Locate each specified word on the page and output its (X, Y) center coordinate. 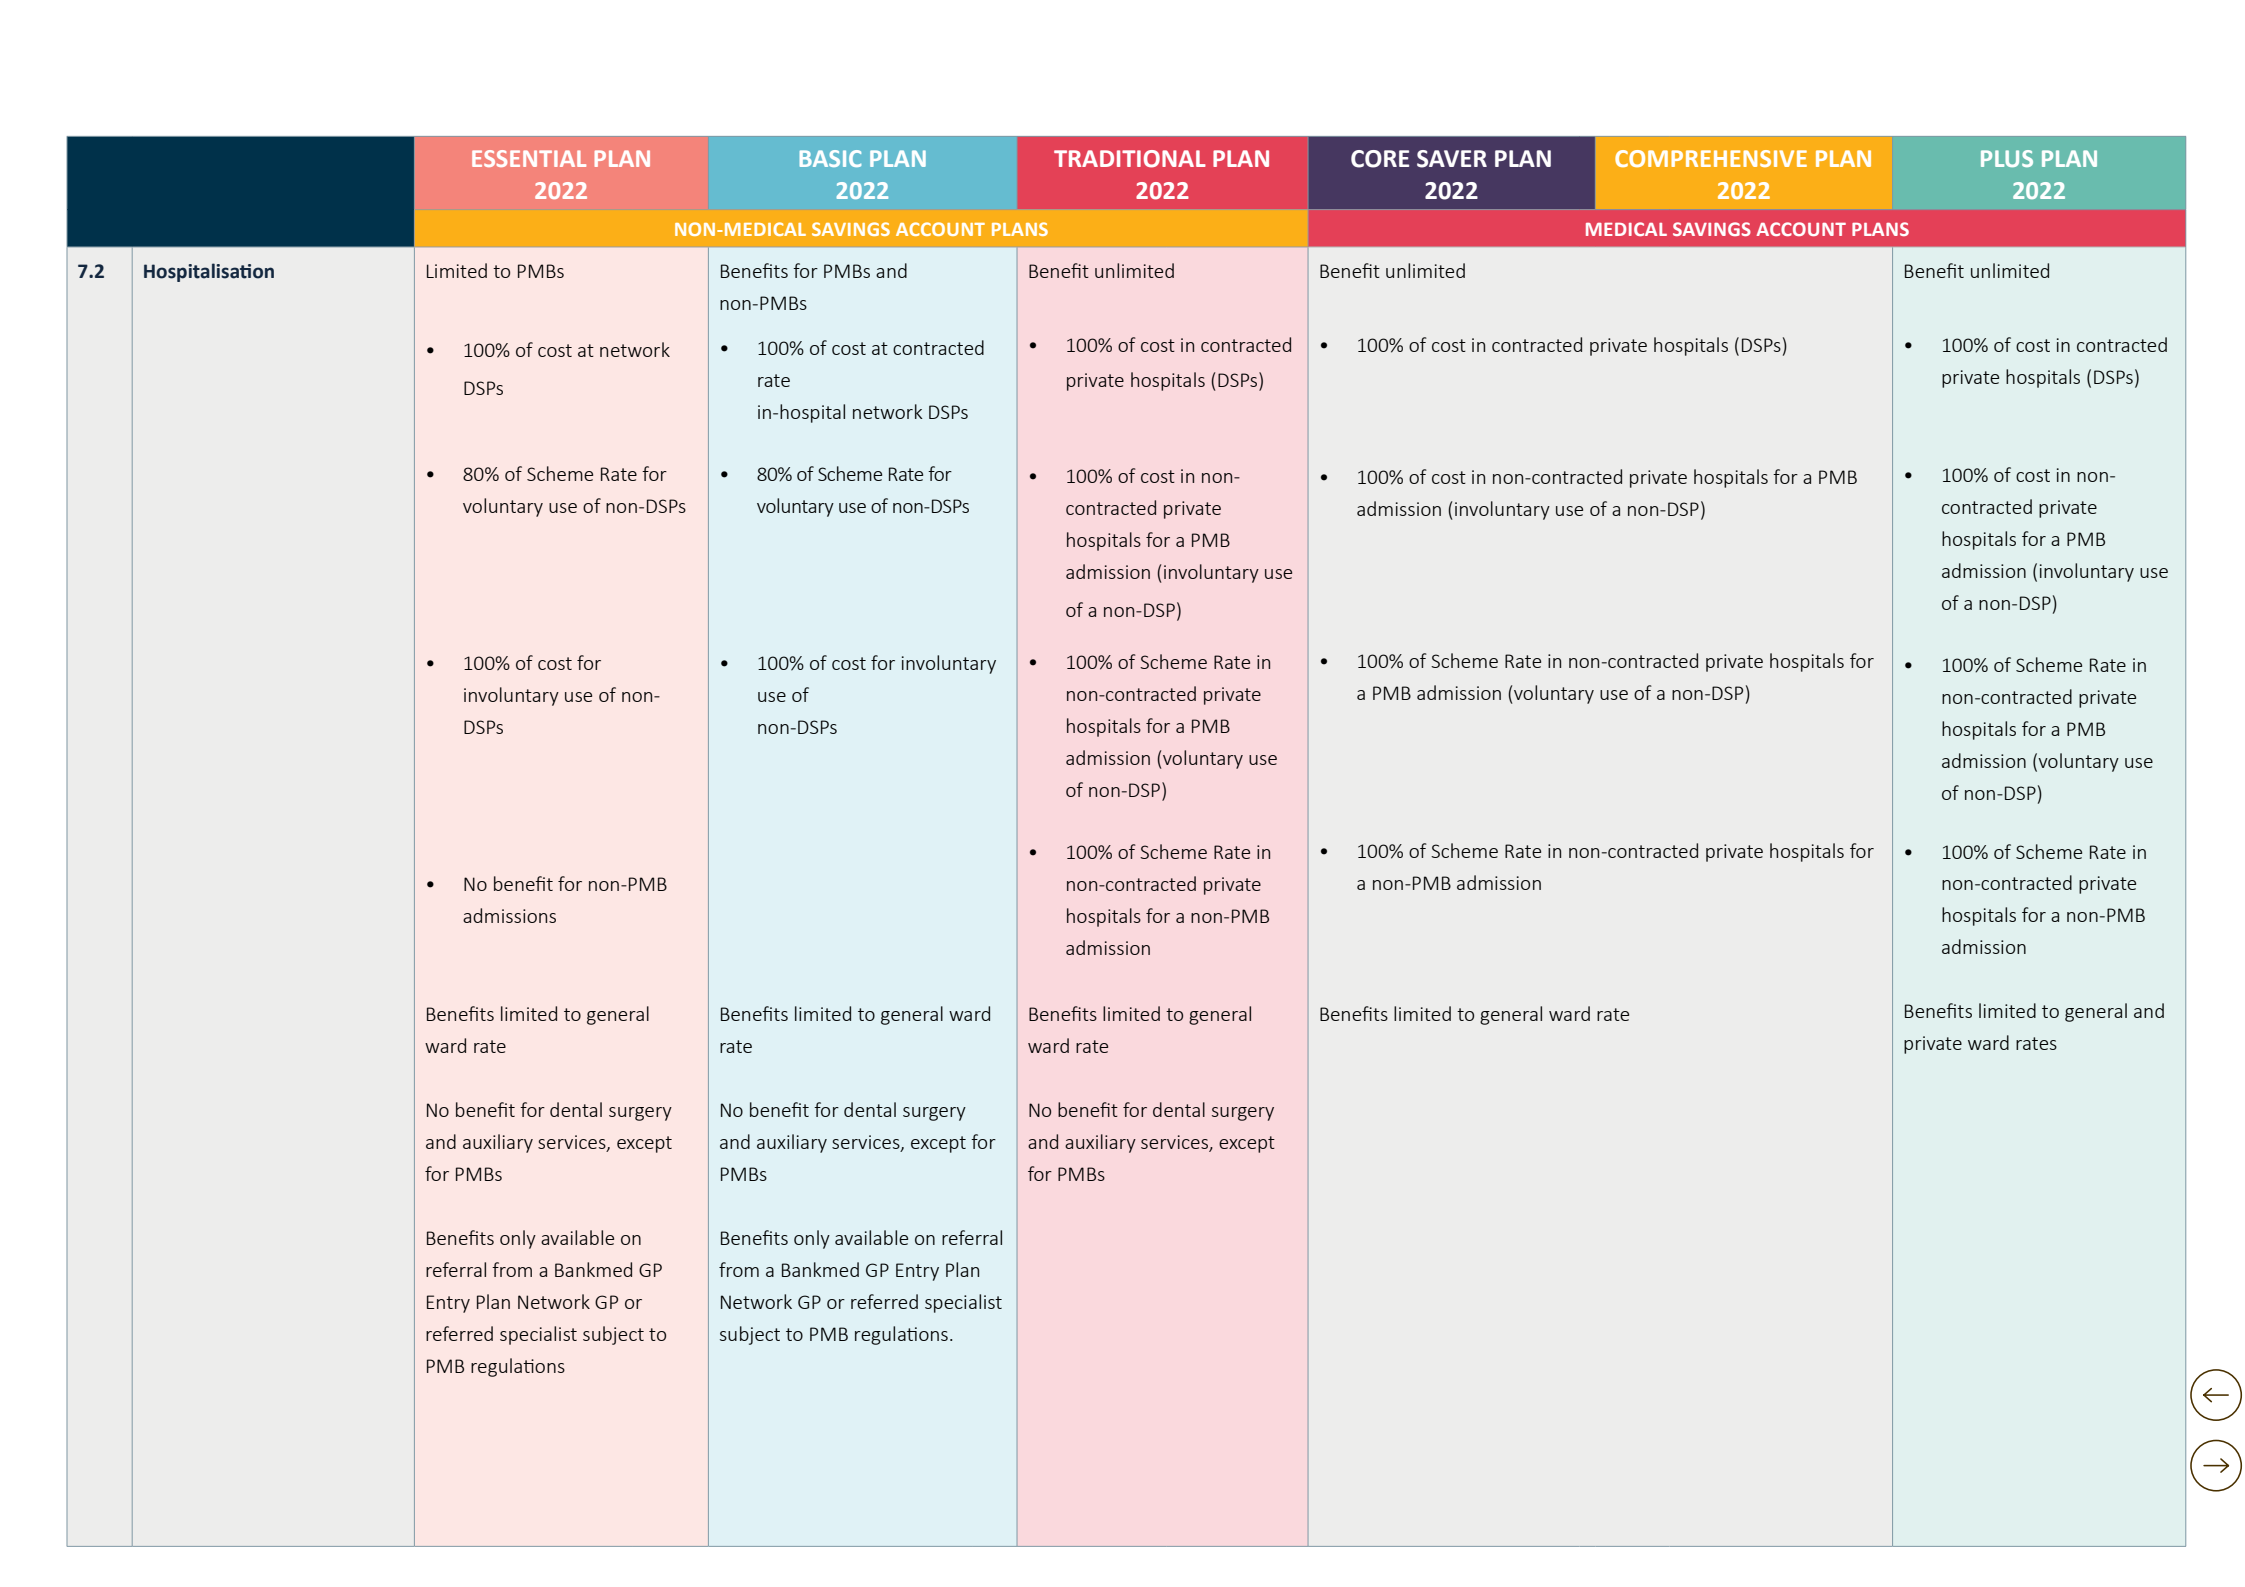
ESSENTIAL (529, 158)
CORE (1380, 159)
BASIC (830, 158)
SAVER (1452, 159)
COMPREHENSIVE (1711, 158)
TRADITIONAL (1130, 159)
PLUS (2007, 158)
